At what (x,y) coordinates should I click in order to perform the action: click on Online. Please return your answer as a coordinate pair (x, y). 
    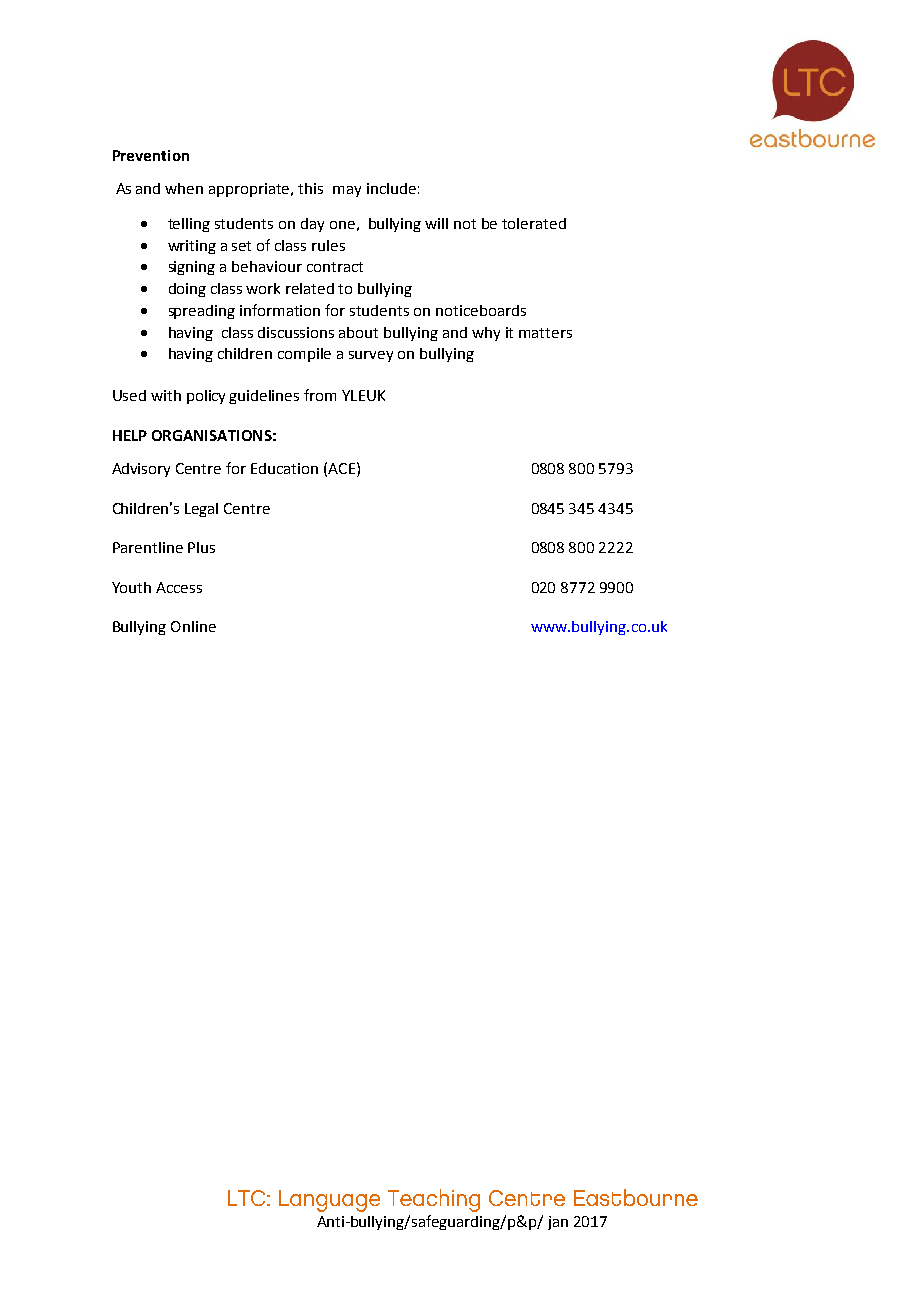
    Looking at the image, I should click on (193, 626).
